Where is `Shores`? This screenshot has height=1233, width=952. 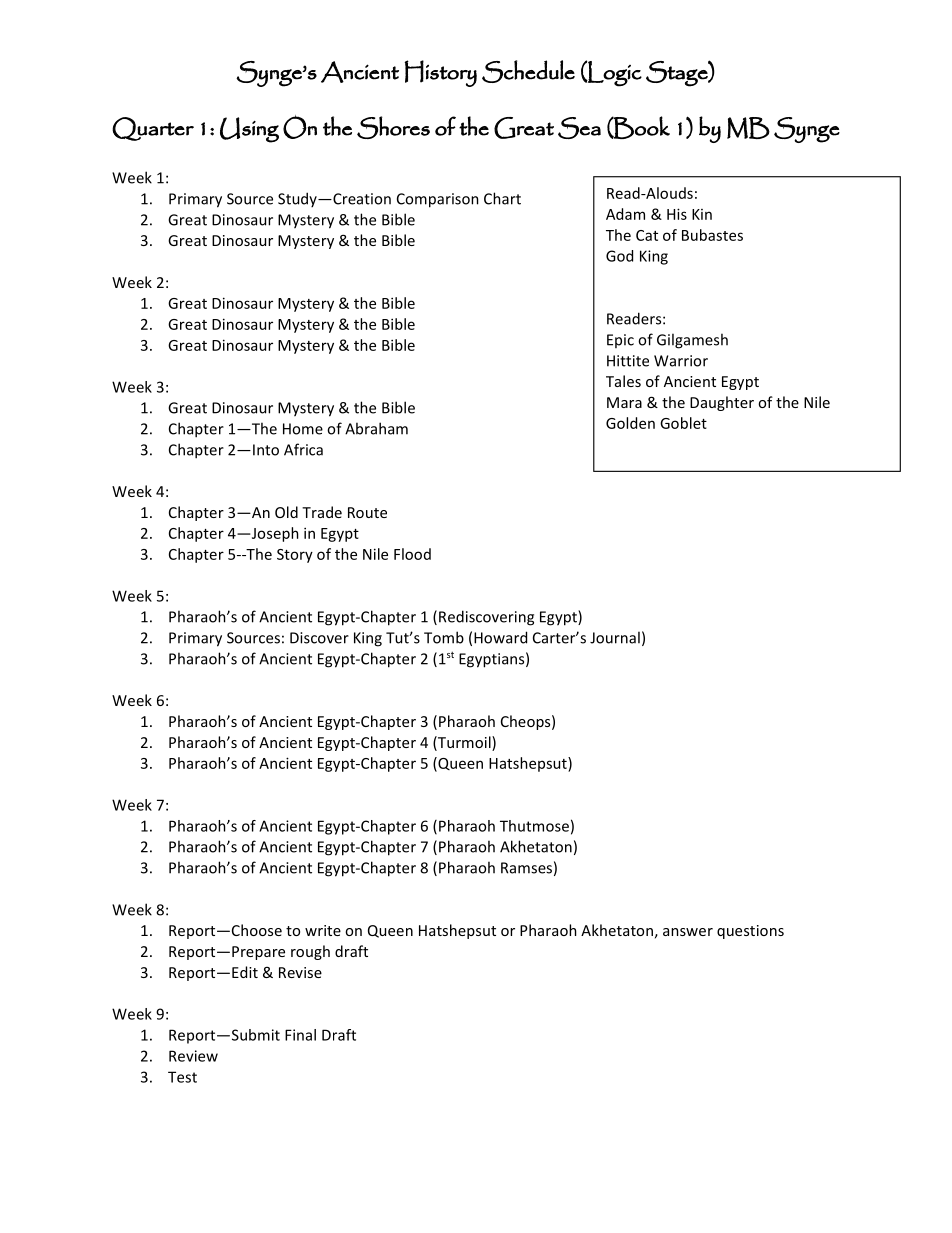
Shores is located at coordinates (393, 127).
